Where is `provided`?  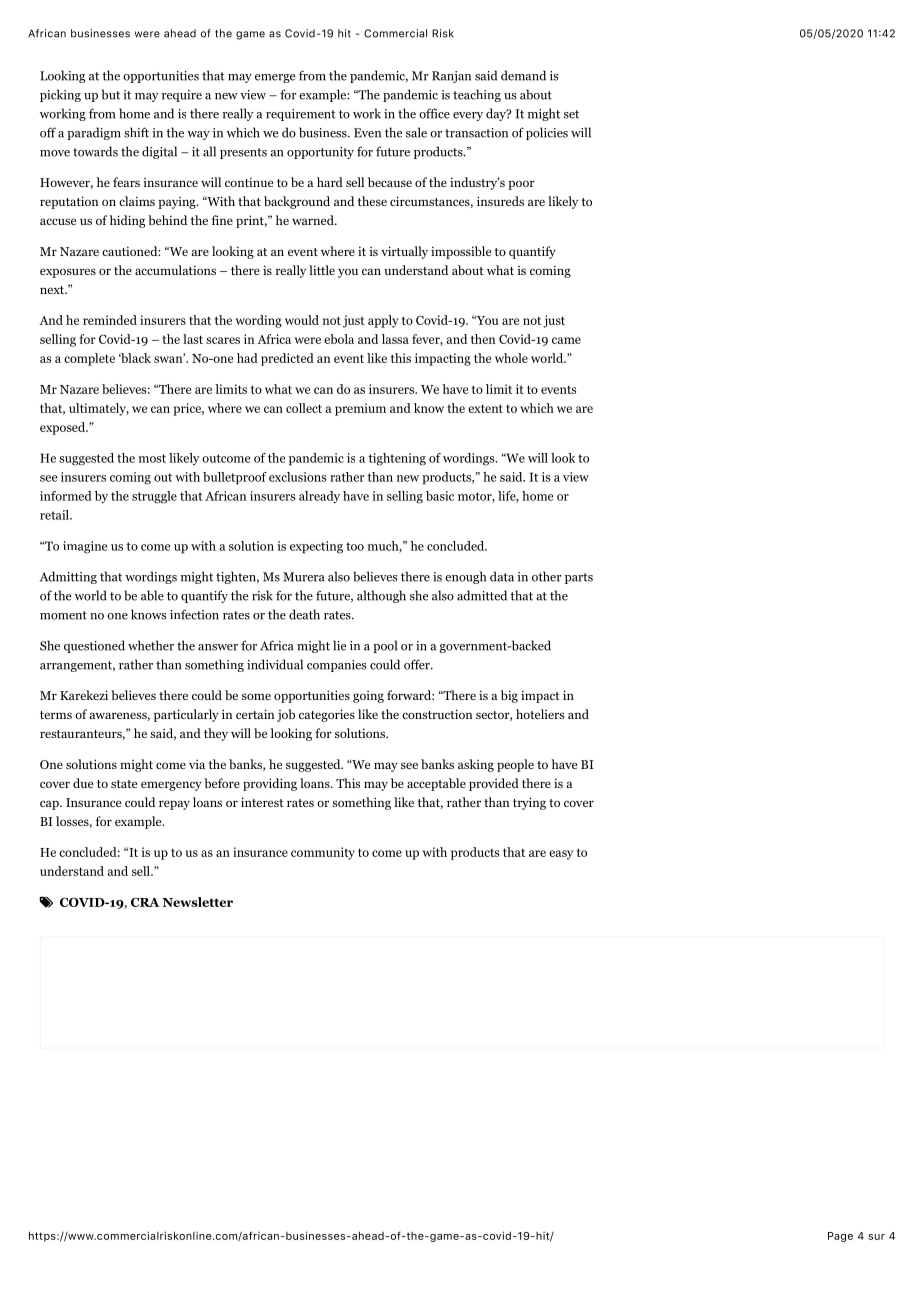 provided is located at coordinates (494, 784).
